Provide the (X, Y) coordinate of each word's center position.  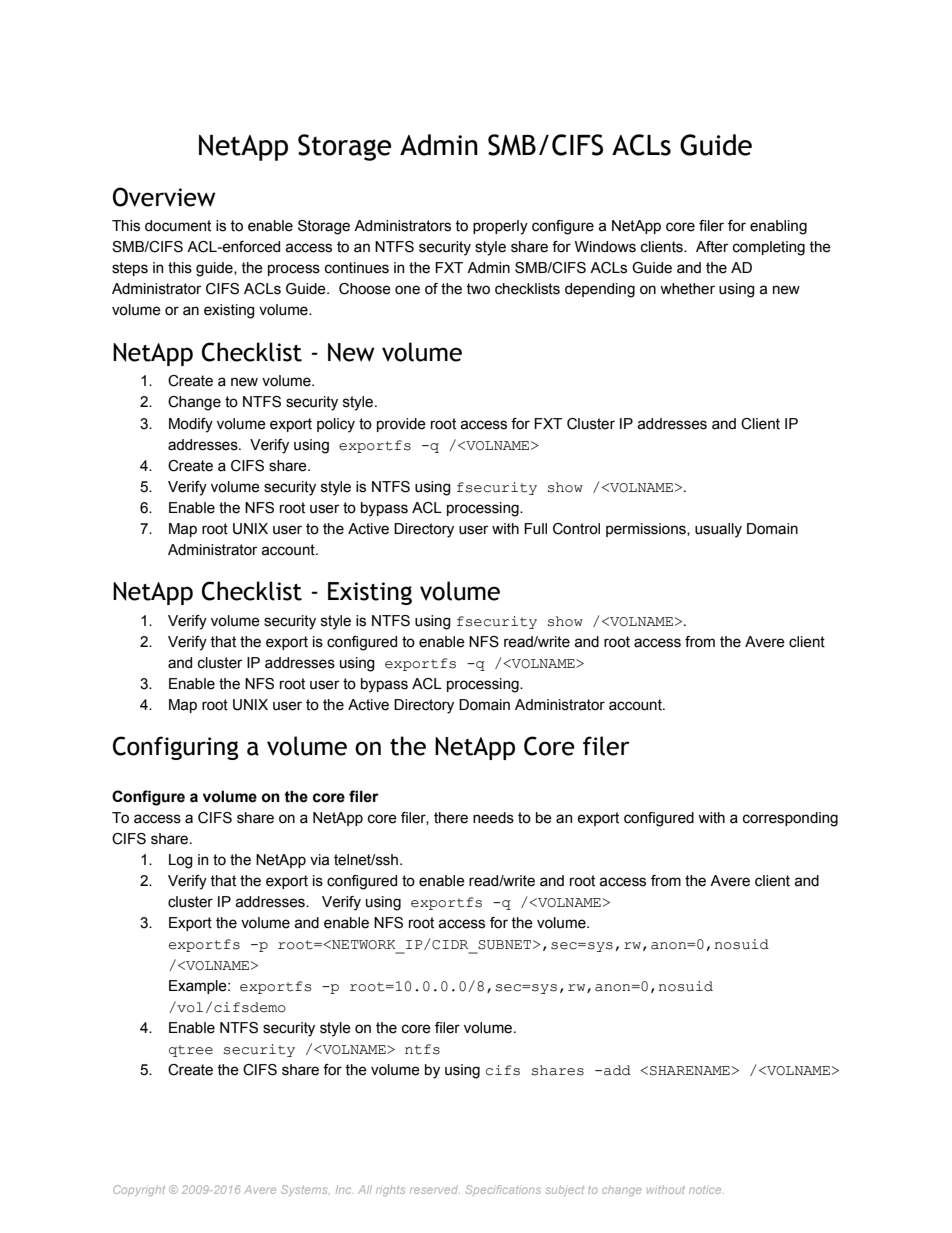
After (712, 247)
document (178, 226)
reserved (435, 1189)
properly (500, 227)
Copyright (139, 1190)
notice (706, 1189)
